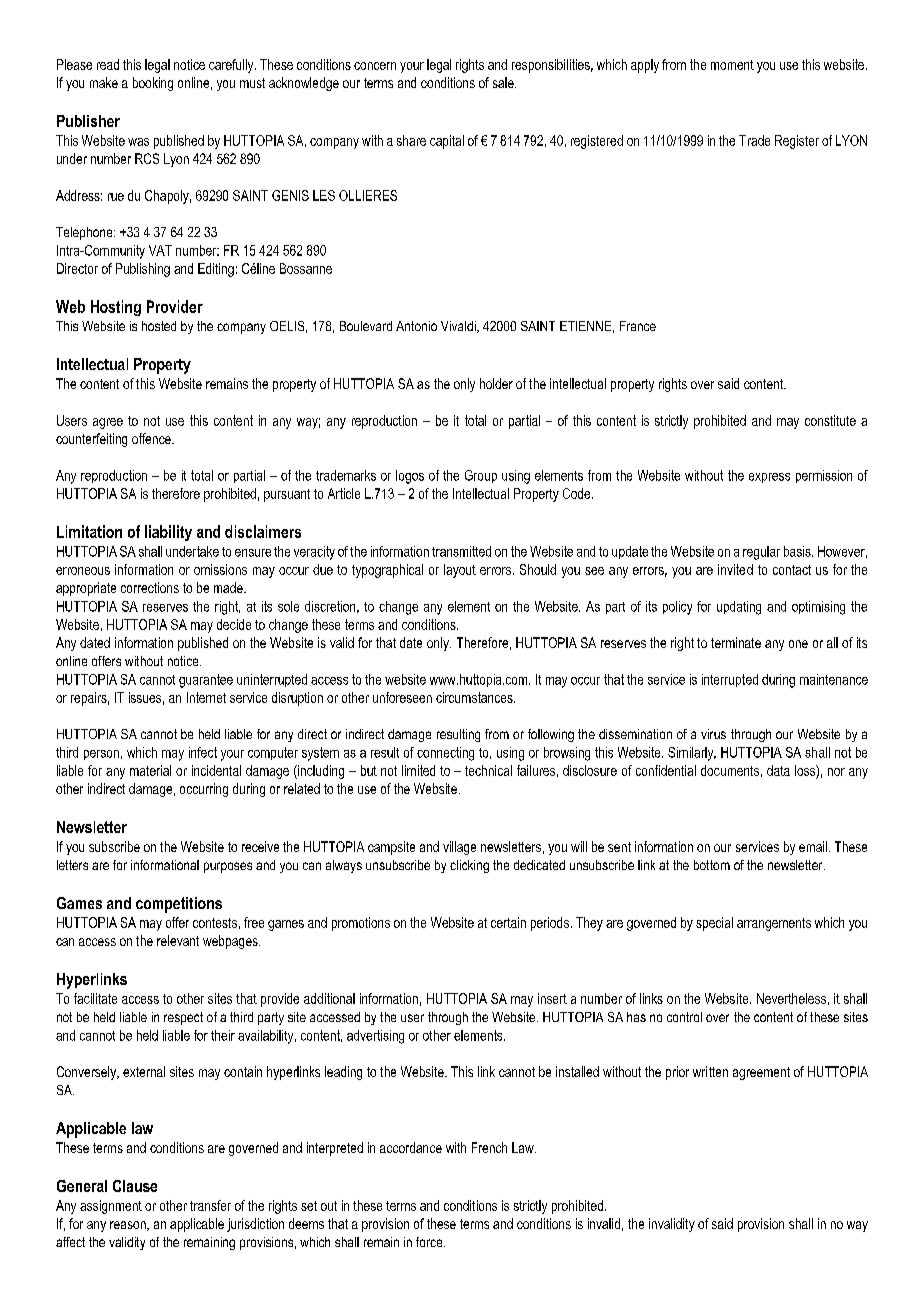 Image resolution: width=924 pixels, height=1308 pixels. Describe the element at coordinates (732, 65) in the screenshot. I see `moment` at that location.
